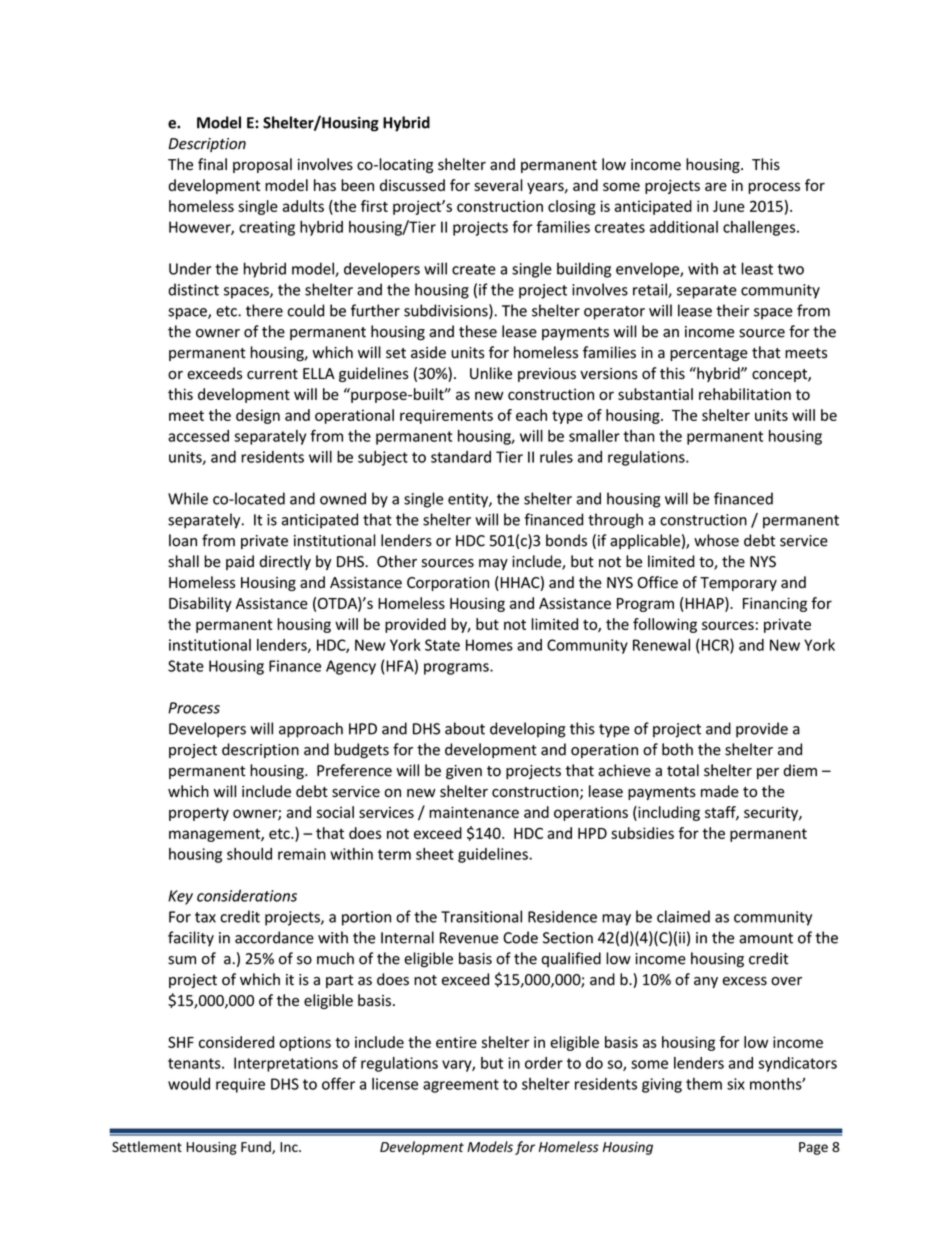 This image has width=952, height=1233. Describe the element at coordinates (498, 185) in the image. I see `several` at that location.
